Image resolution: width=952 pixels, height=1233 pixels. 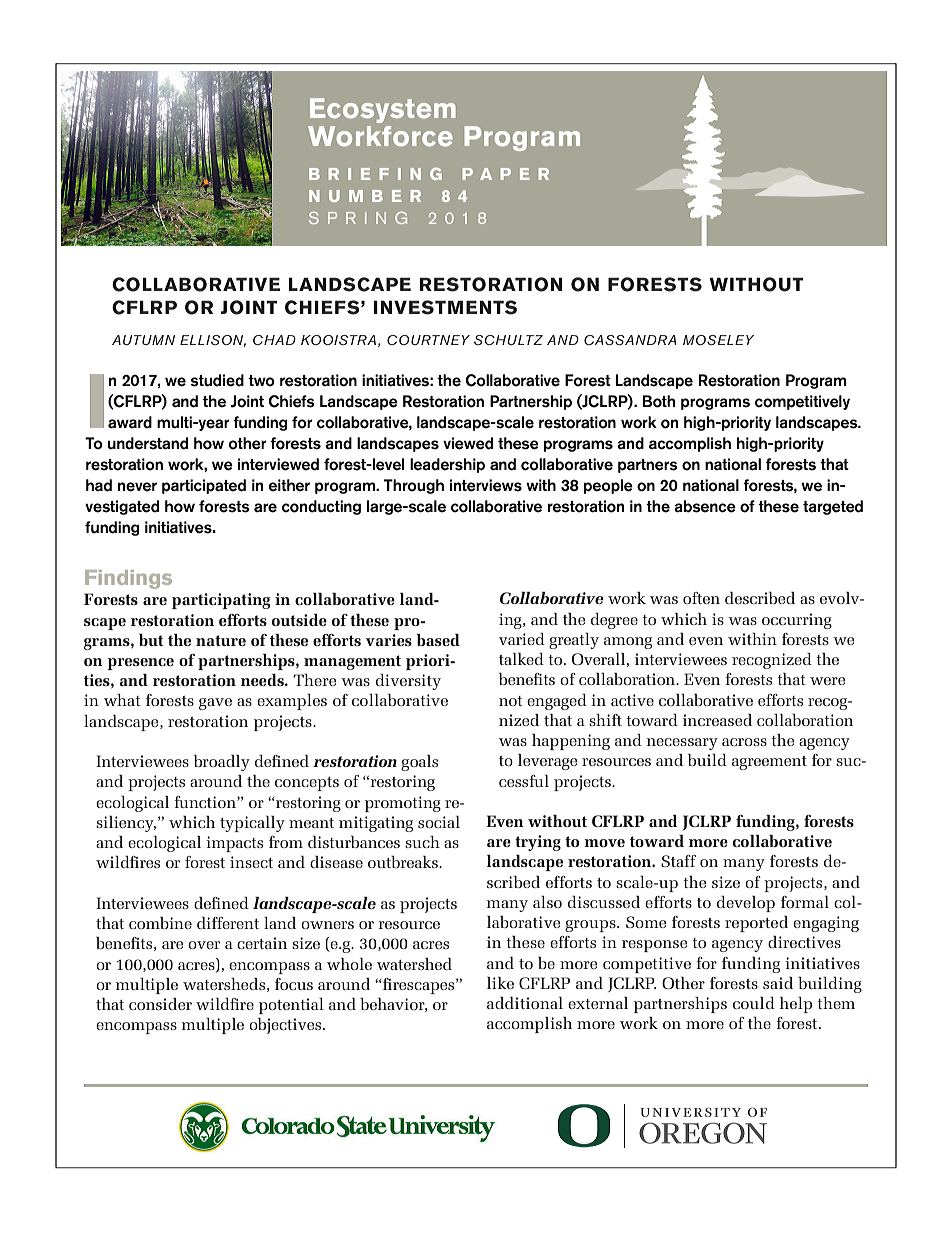 I want to click on Both, so click(x=659, y=401).
